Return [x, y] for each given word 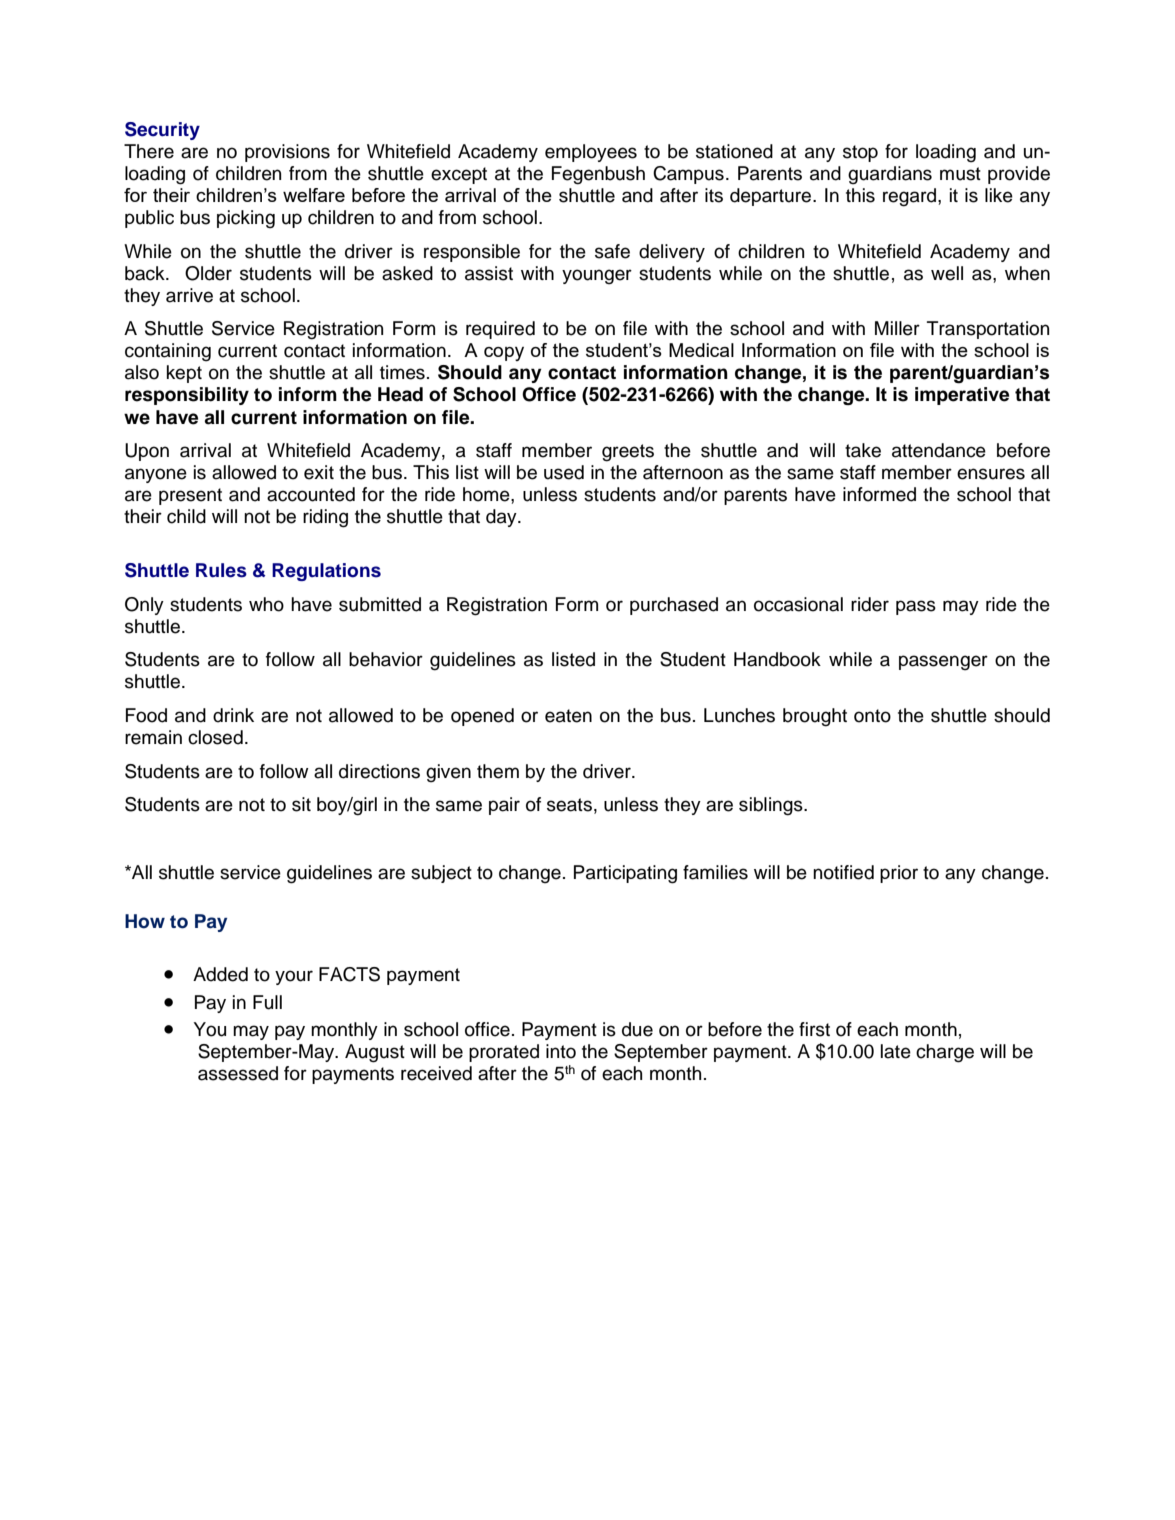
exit [319, 472]
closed [215, 737]
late [896, 1051]
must [960, 174]
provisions [287, 153]
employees [591, 153]
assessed [238, 1073]
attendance [939, 450]
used [564, 472]
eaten [568, 716]
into [561, 1051]
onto [872, 716]
